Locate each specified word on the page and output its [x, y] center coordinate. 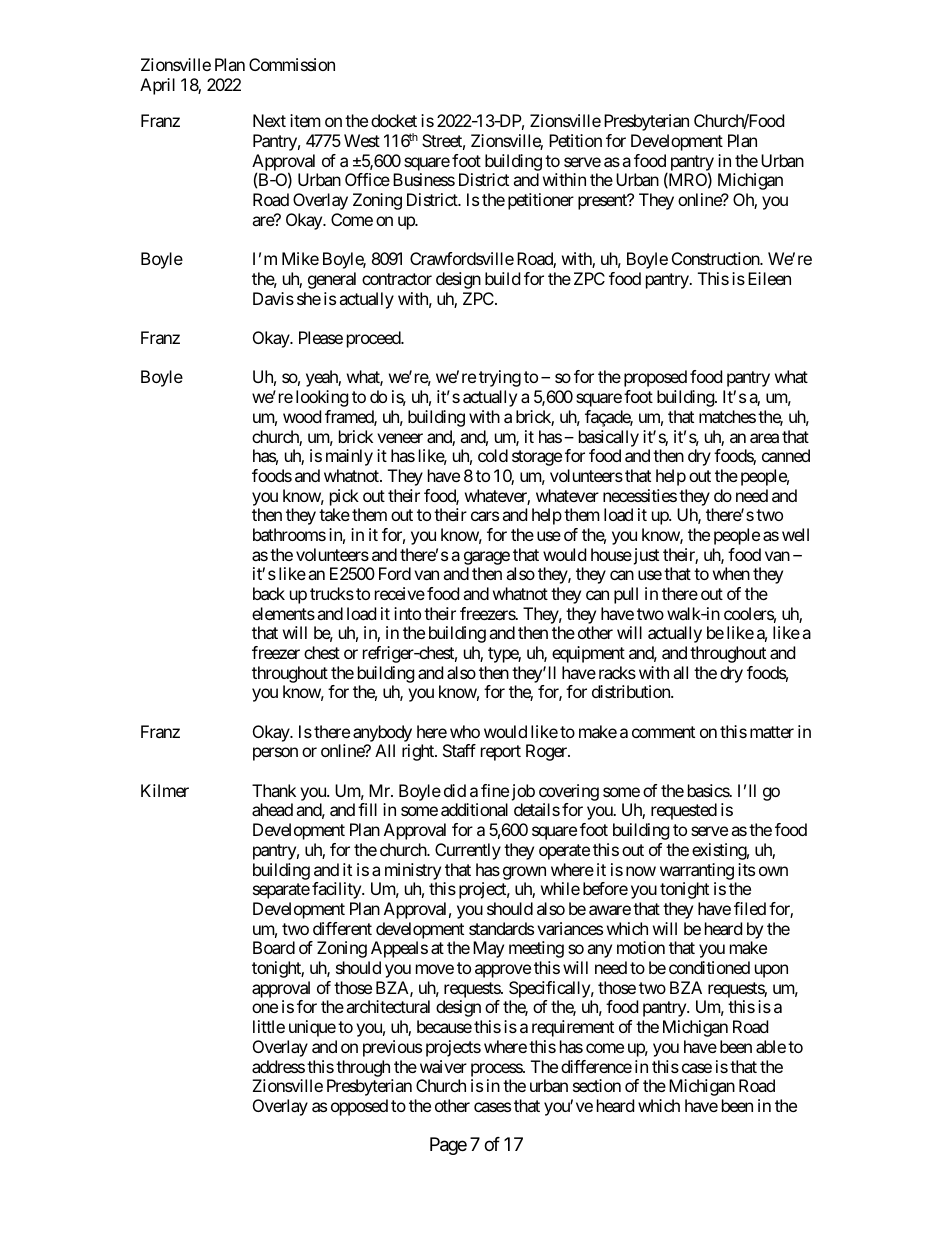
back [269, 593]
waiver [443, 1066]
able [771, 1046]
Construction [716, 258]
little [269, 1026]
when [731, 573]
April [157, 86]
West [362, 140]
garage [487, 558]
